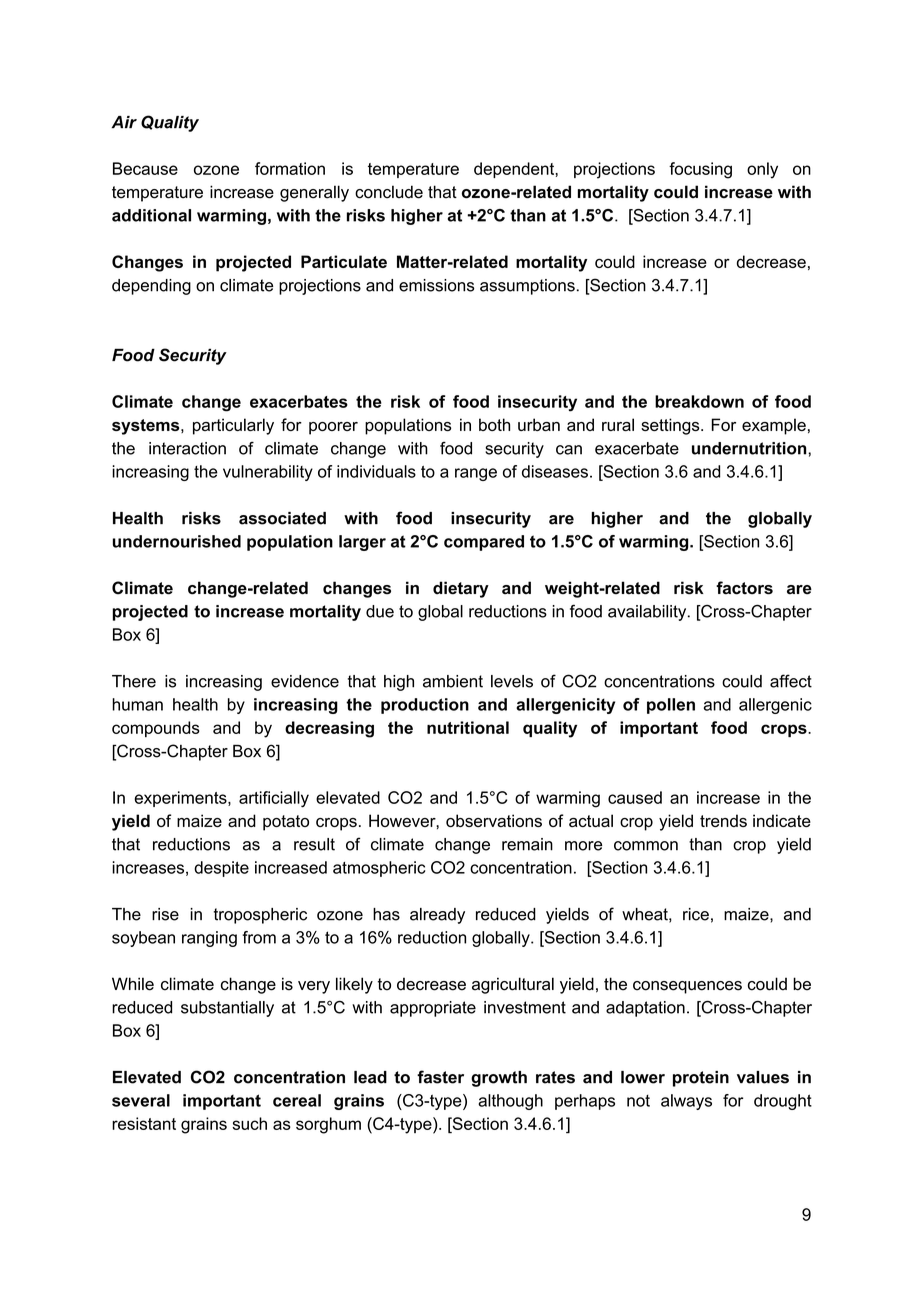 The width and height of the image is (924, 1308). Describe the element at coordinates (699, 401) in the image. I see `breakdown` at that location.
